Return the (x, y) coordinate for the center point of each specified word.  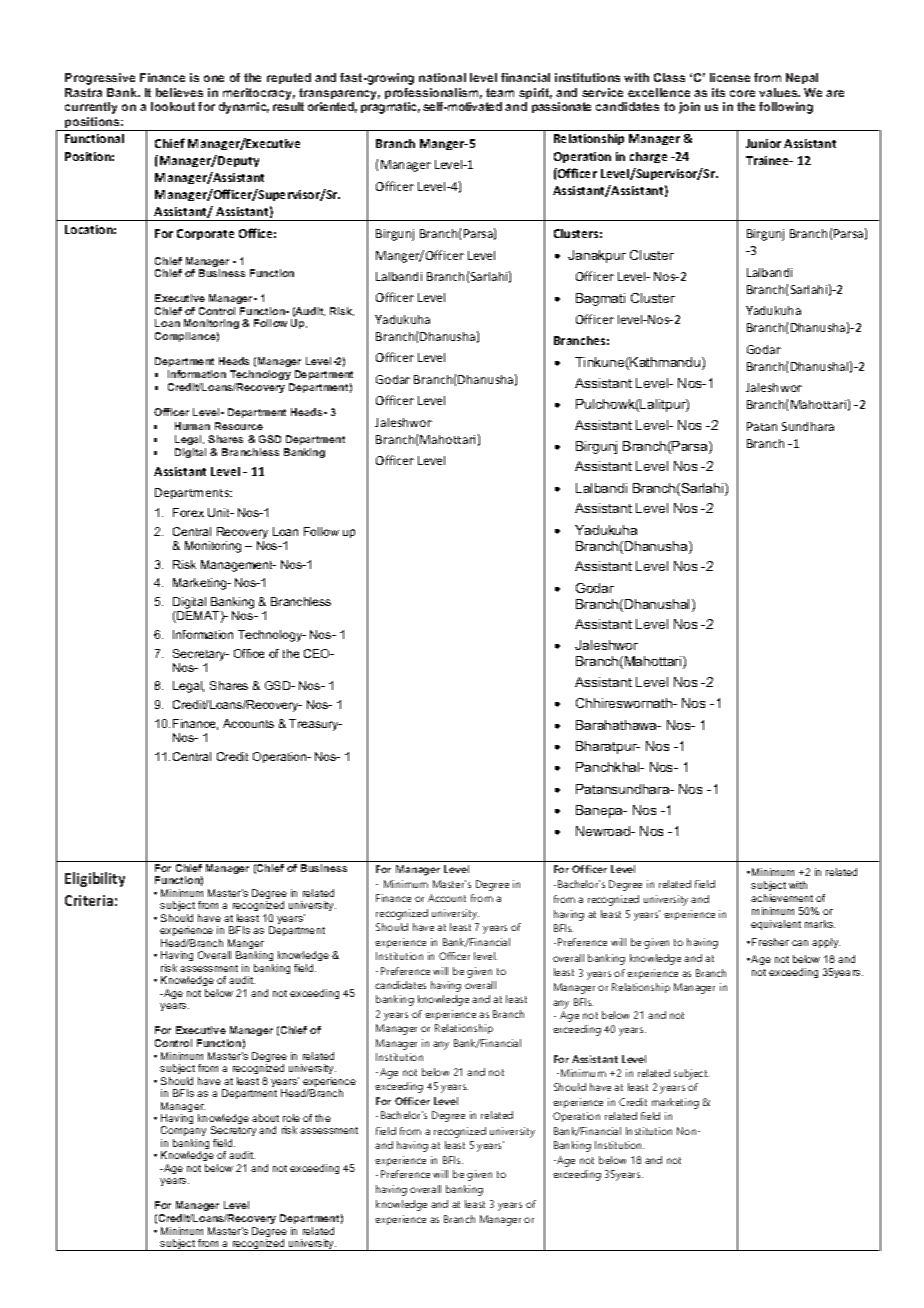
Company (183, 1133)
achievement (782, 898)
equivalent (776, 925)
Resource (239, 426)
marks (820, 924)
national (442, 77)
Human (192, 426)
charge (648, 157)
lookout (173, 106)
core (742, 93)
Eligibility (95, 879)
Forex (188, 512)
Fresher (770, 942)
